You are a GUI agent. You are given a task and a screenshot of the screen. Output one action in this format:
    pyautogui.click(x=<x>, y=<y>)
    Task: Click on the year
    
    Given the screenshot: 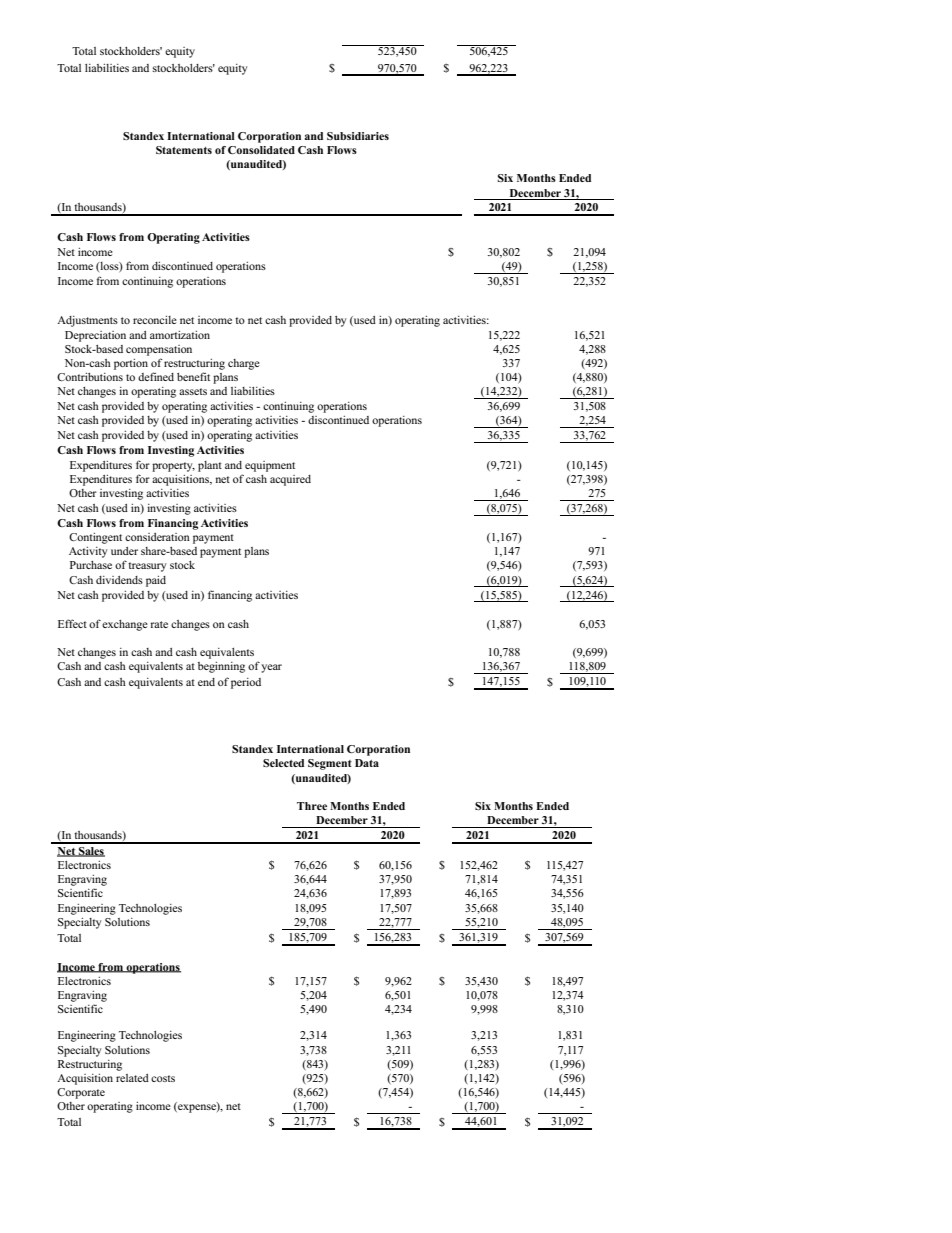 What is the action you would take?
    pyautogui.click(x=271, y=668)
